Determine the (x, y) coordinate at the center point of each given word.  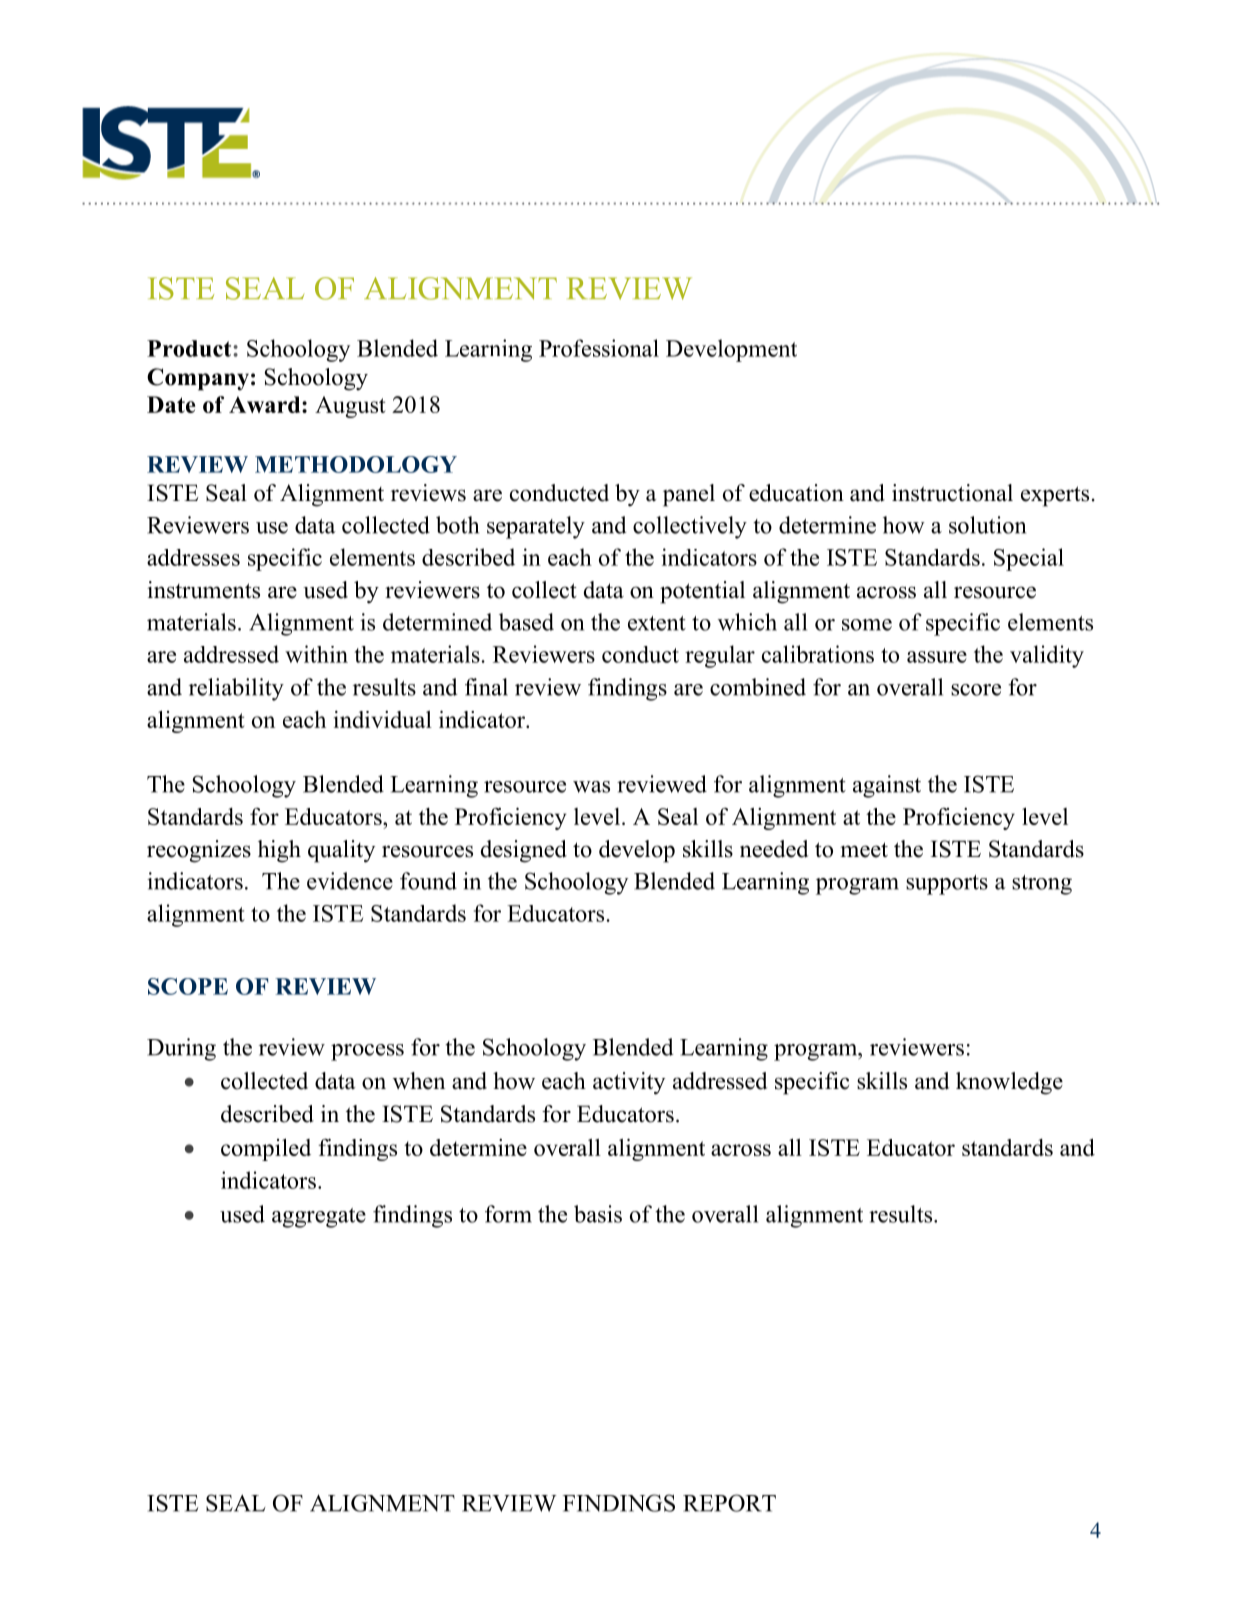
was (591, 787)
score (976, 690)
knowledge (1009, 1083)
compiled (266, 1149)
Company (198, 379)
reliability (236, 689)
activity (629, 1083)
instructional (952, 493)
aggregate (319, 1218)
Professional (599, 348)
